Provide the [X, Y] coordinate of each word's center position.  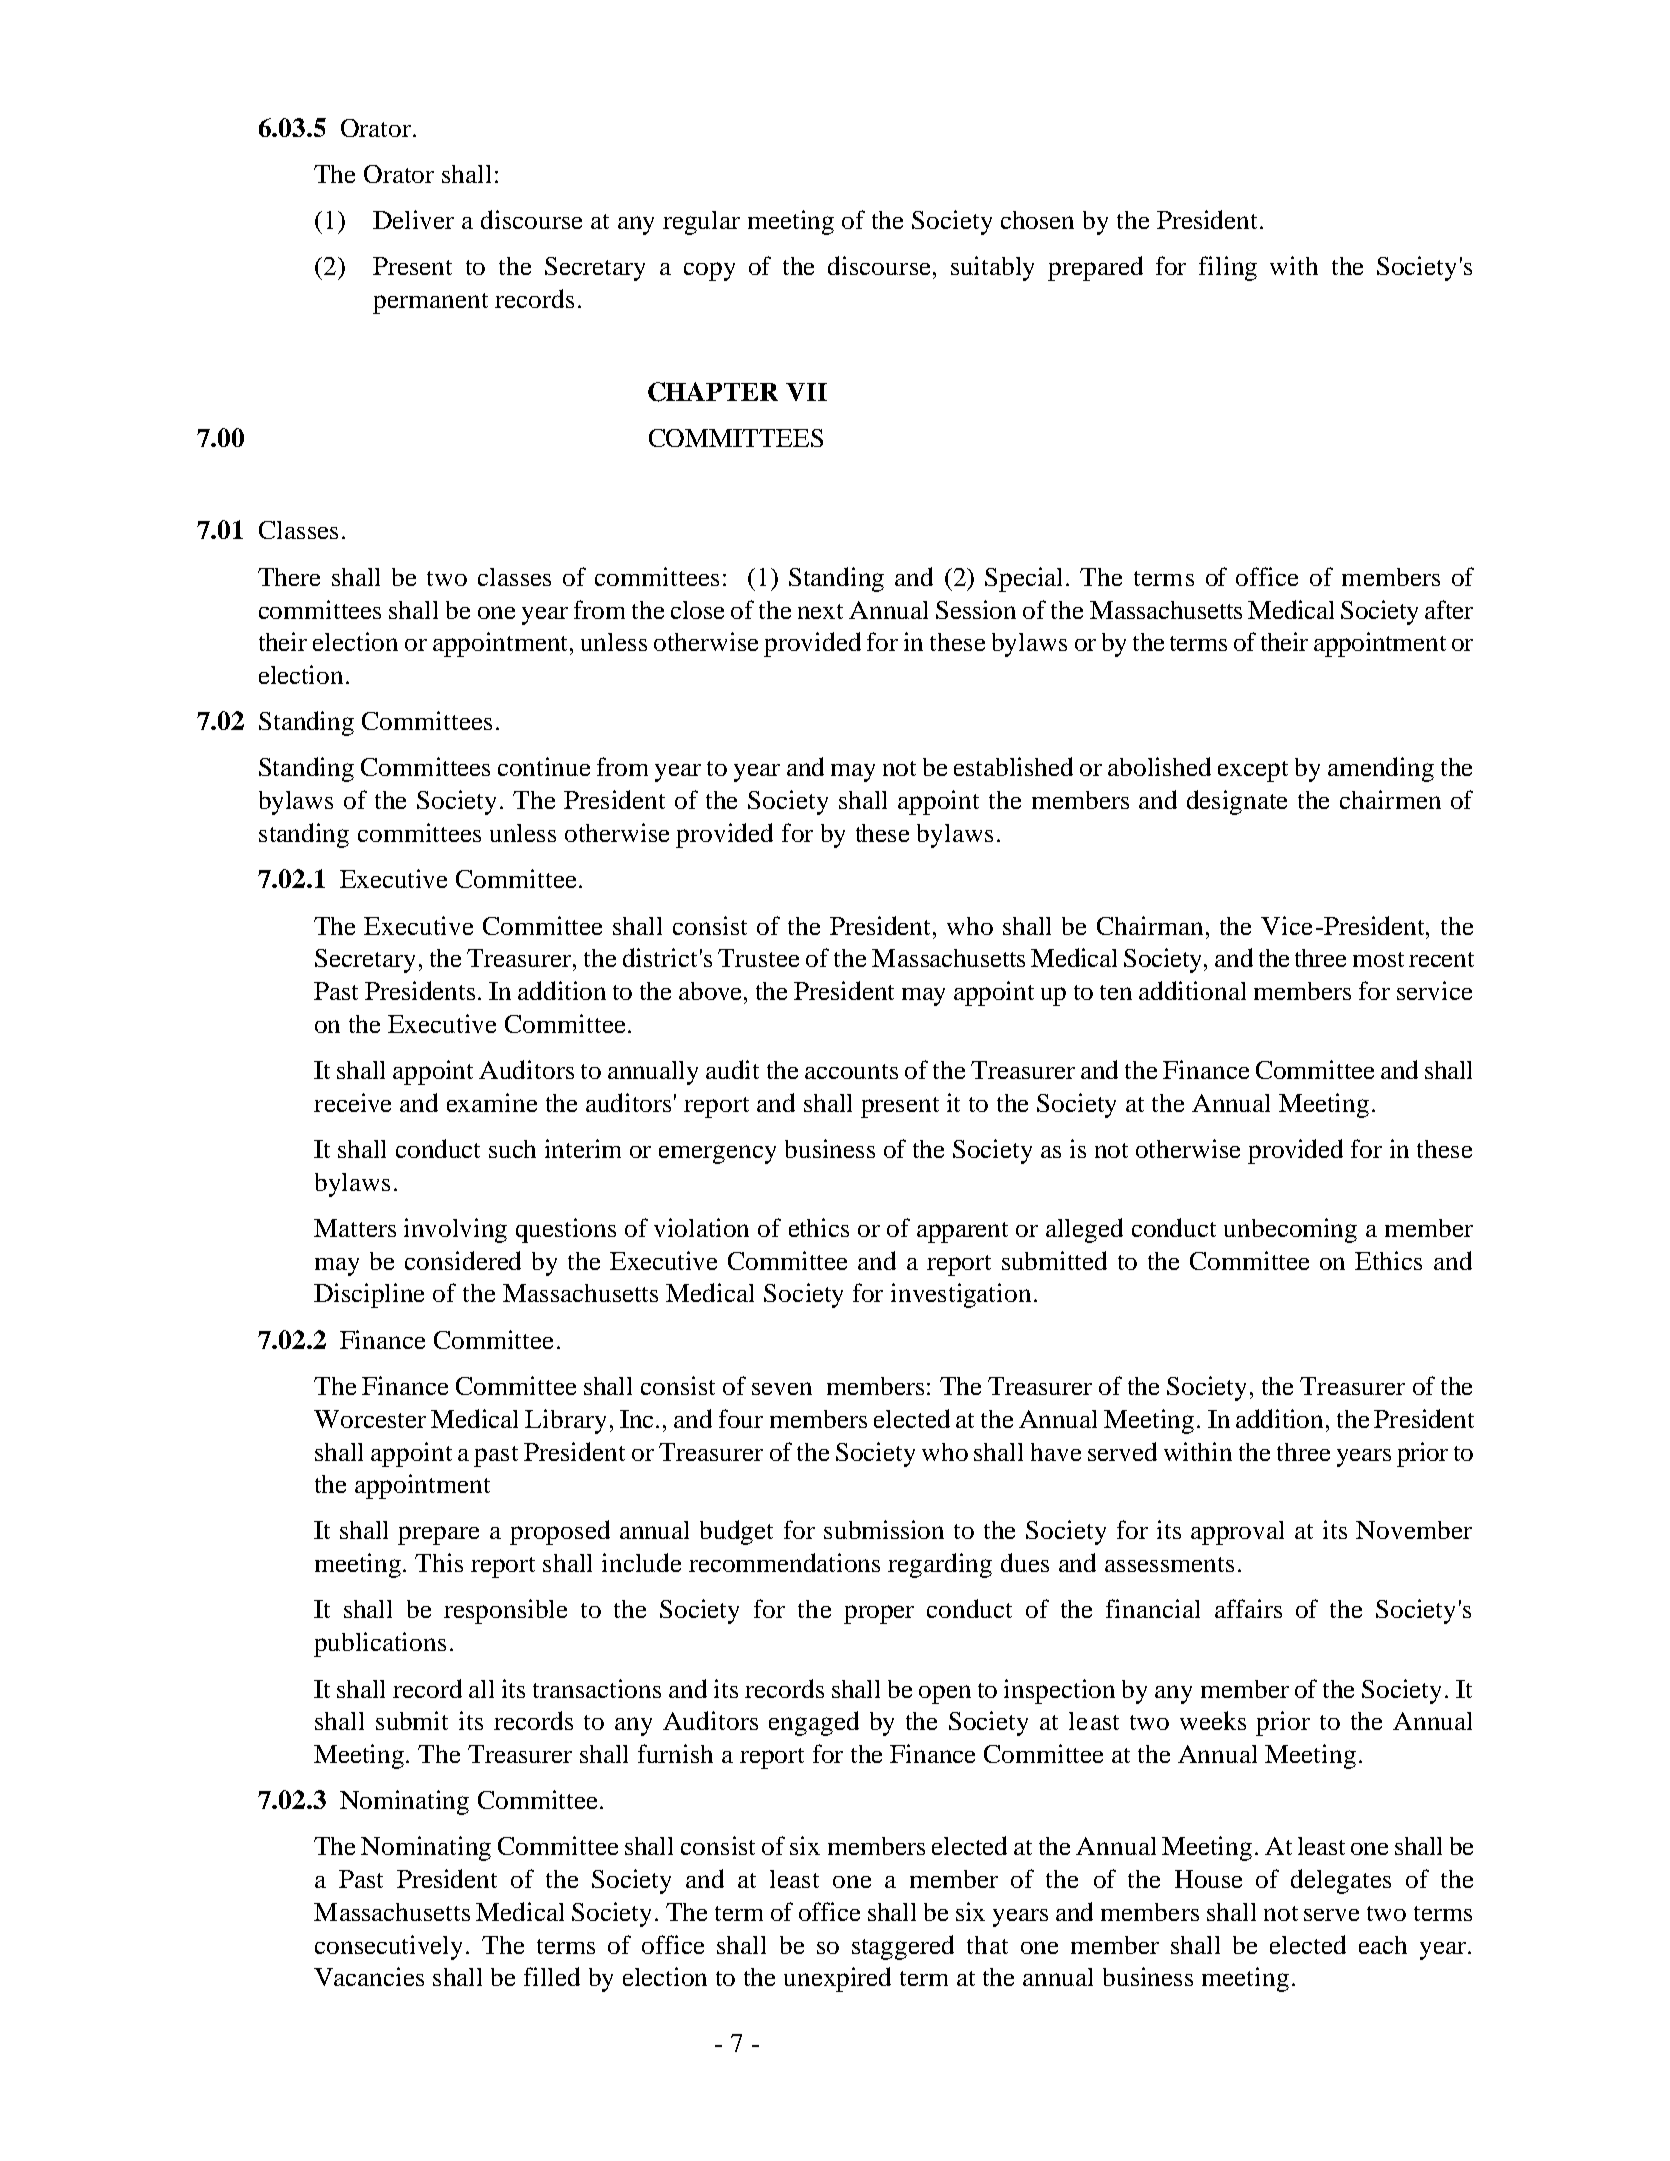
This [439, 1562]
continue [544, 766]
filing [1228, 268]
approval [1237, 1533]
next [820, 611]
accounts [851, 1071]
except [1253, 771]
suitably [992, 268]
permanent [430, 303]
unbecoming [1290, 1230]
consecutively [388, 1947]
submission [884, 1529]
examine [492, 1102]
